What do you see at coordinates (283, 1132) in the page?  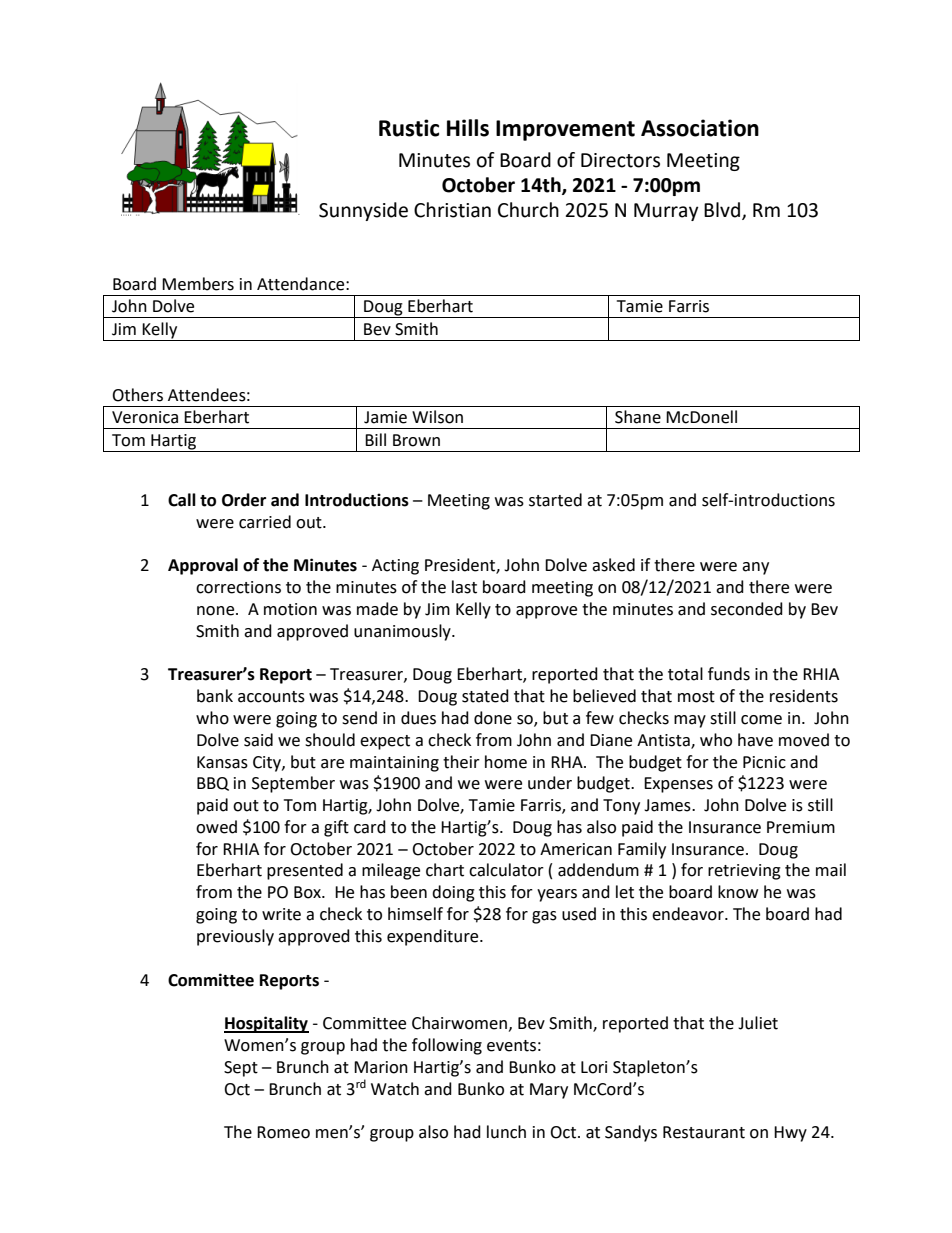 I see `Romeo` at bounding box center [283, 1132].
